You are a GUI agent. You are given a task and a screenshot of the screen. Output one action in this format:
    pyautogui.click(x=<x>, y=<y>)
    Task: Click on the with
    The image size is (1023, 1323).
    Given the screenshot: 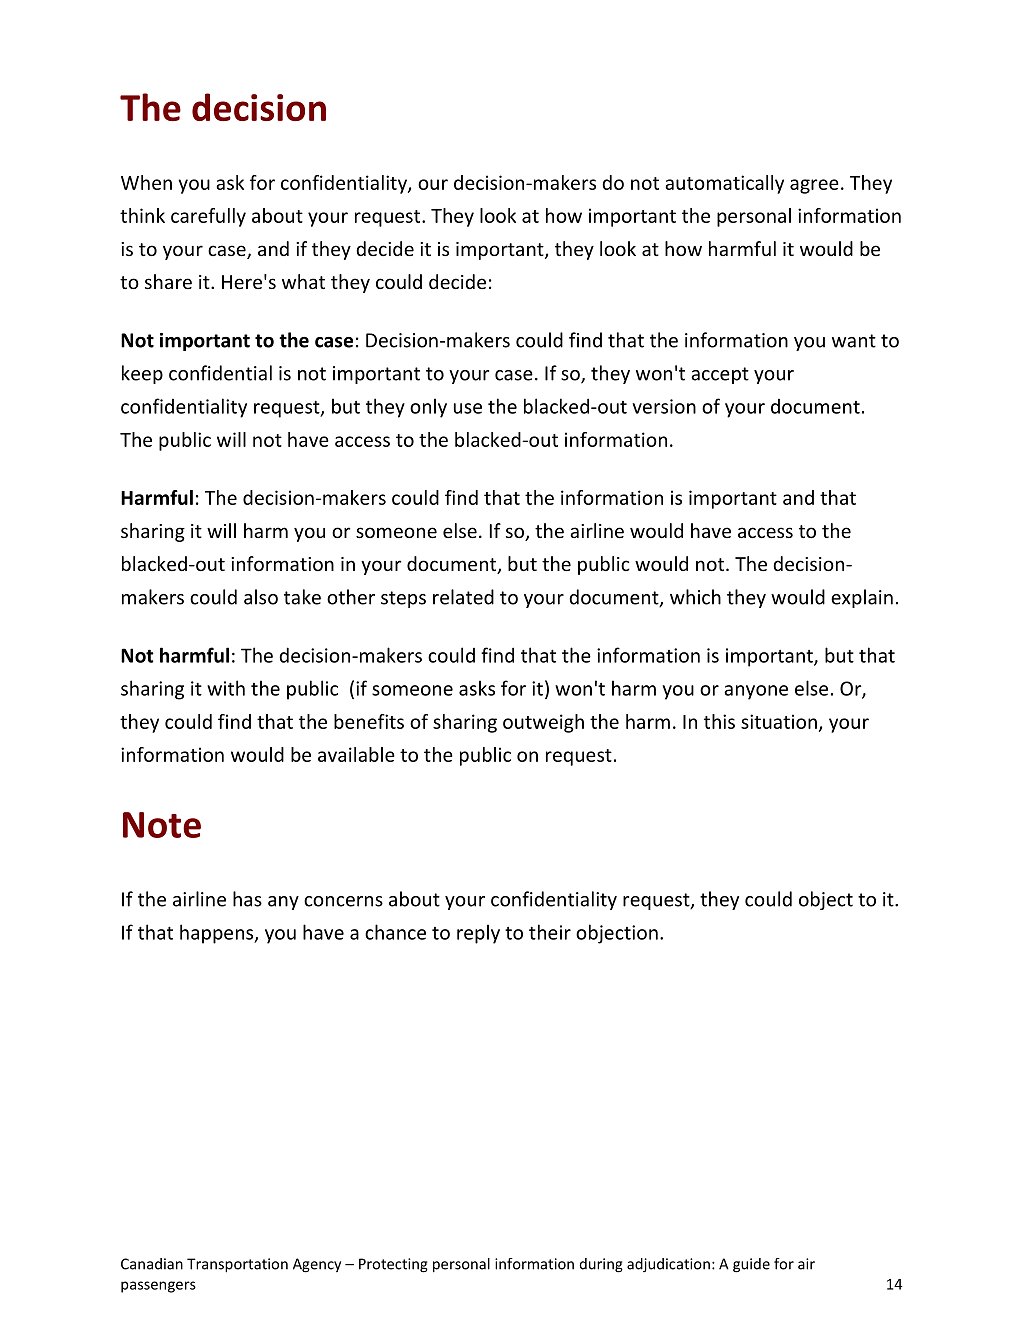 What is the action you would take?
    pyautogui.click(x=226, y=688)
